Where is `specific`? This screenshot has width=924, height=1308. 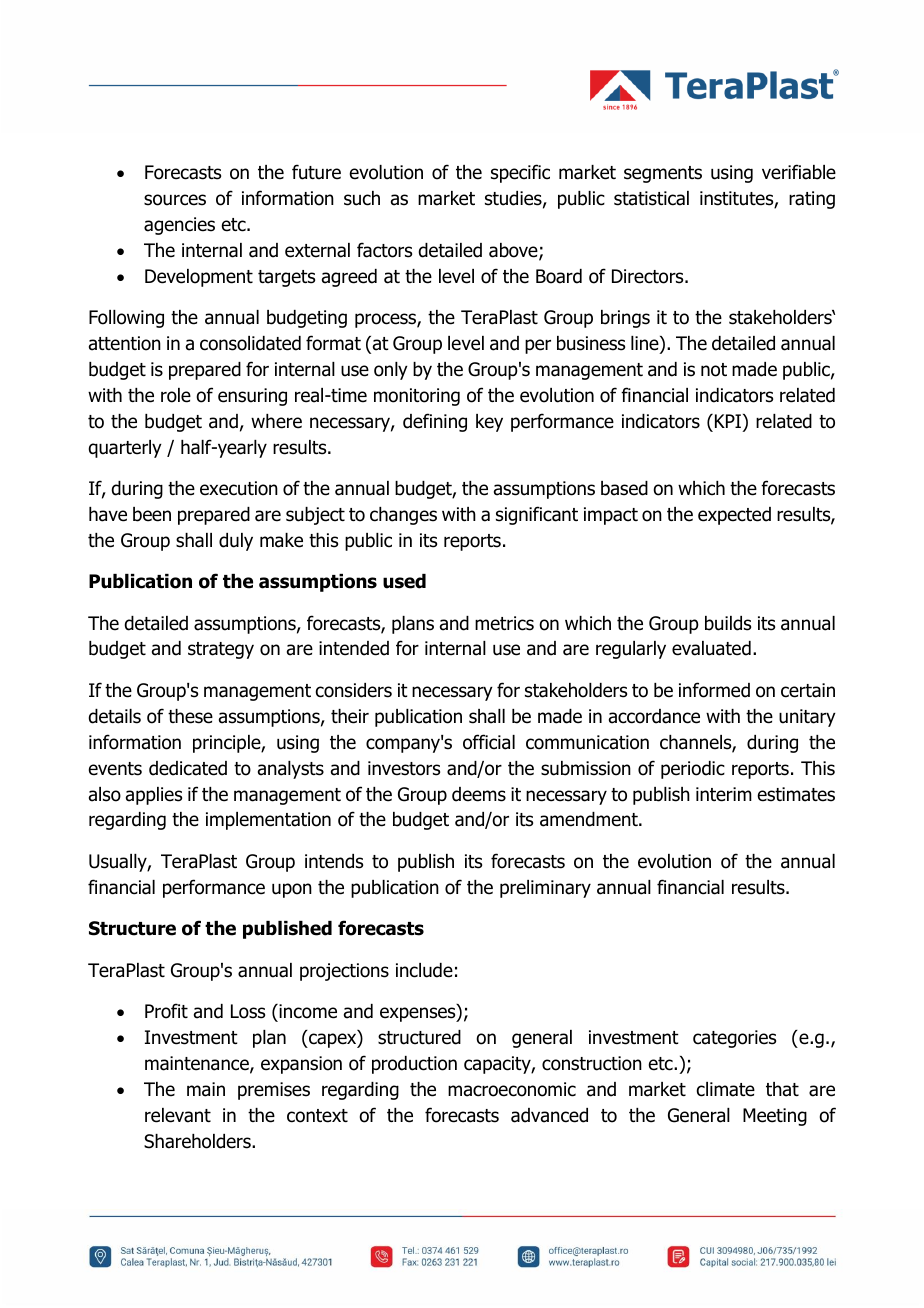
specific is located at coordinates (520, 173).
